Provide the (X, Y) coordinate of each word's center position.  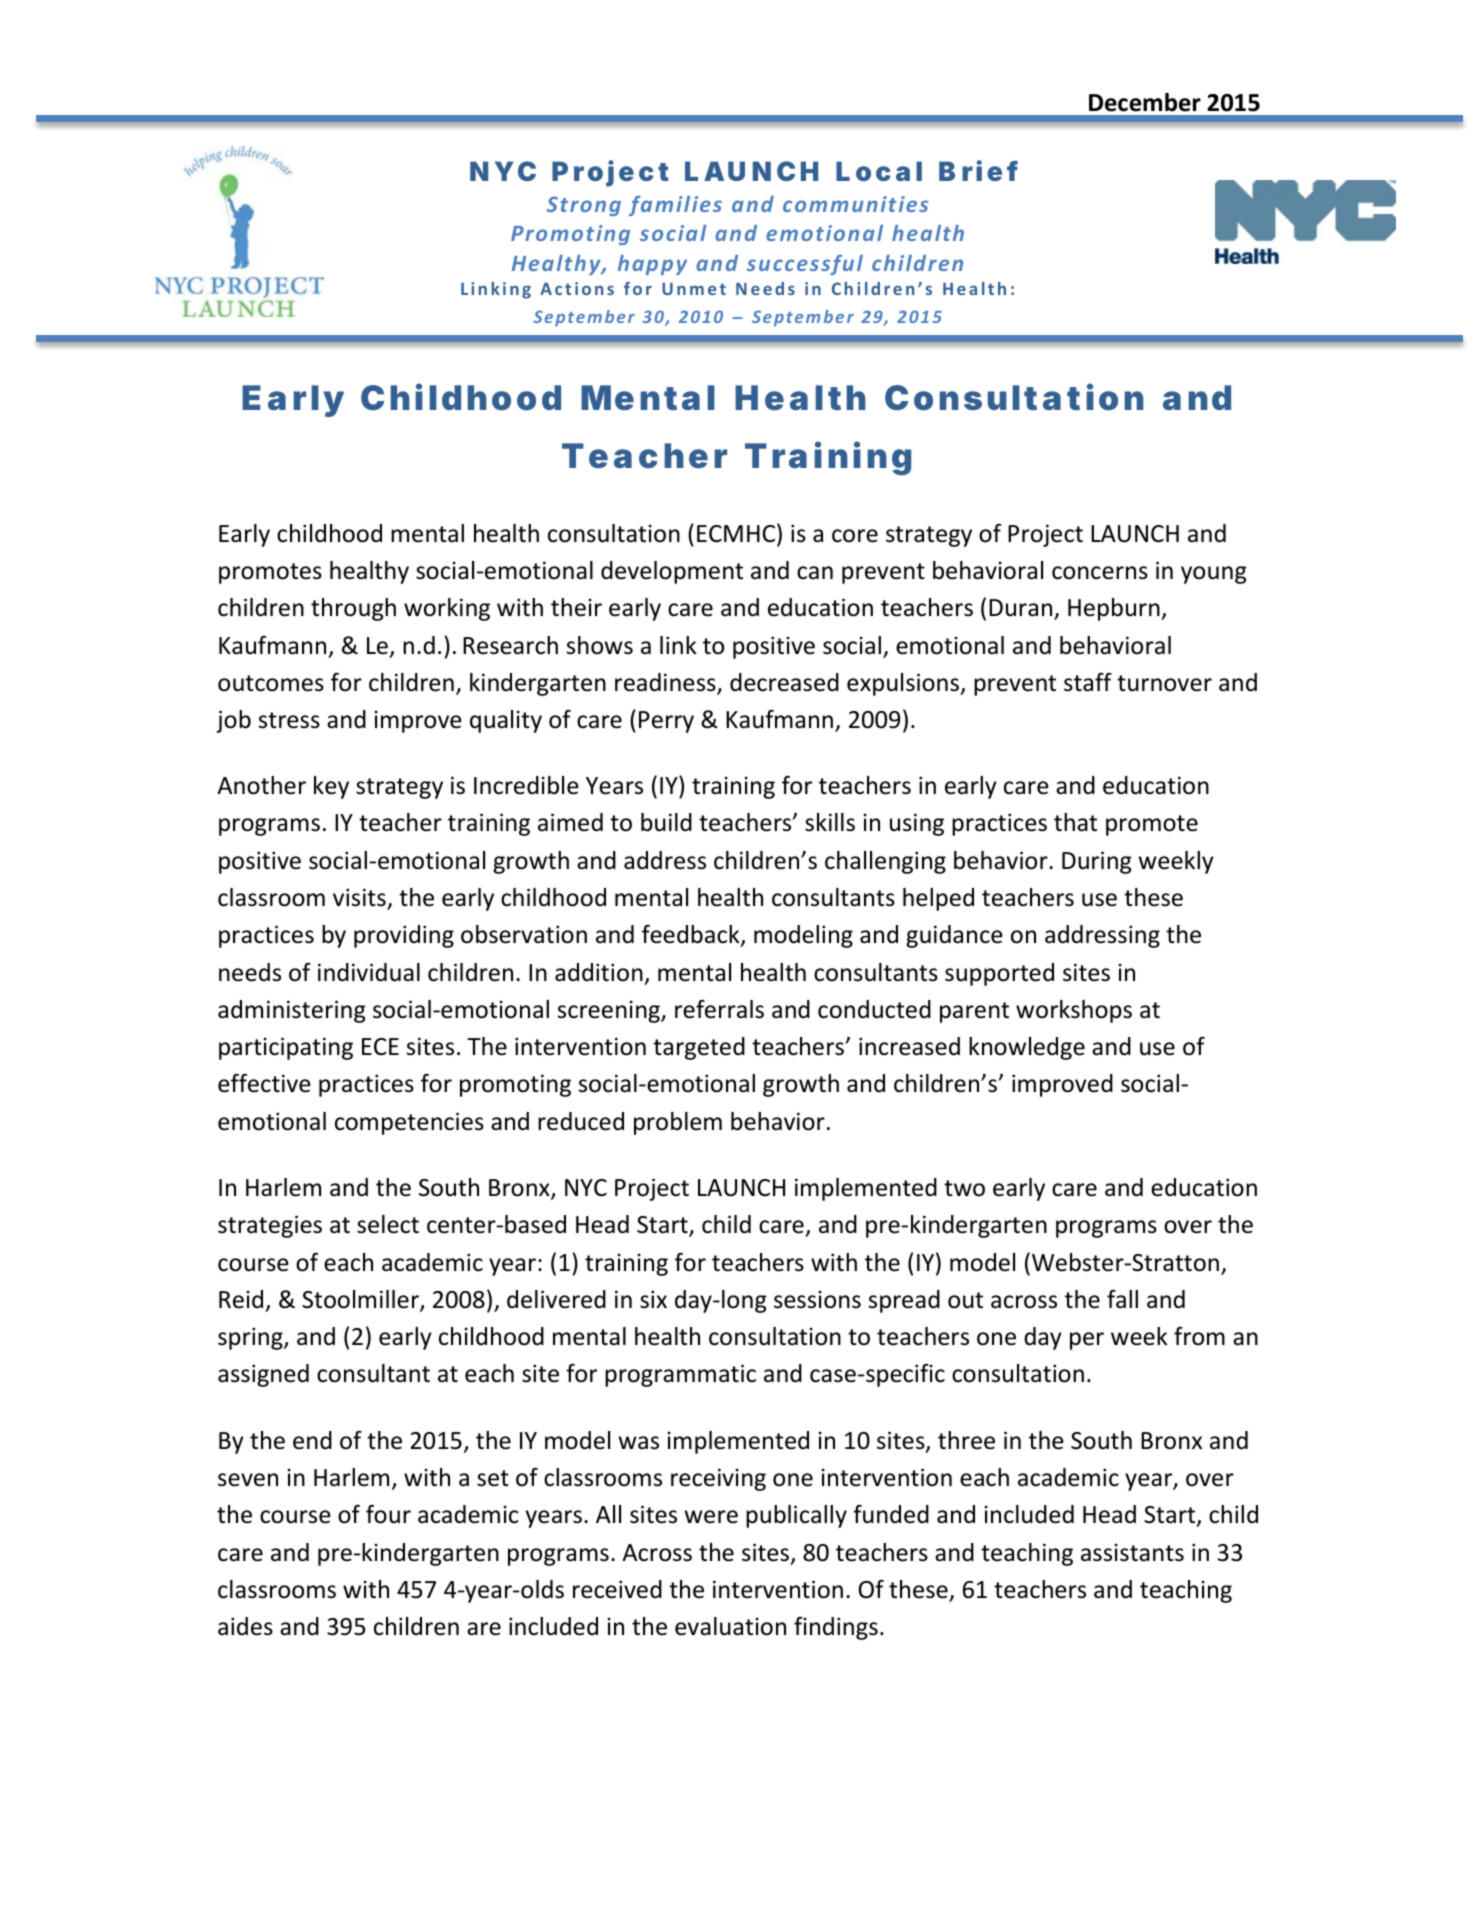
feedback (692, 935)
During (1097, 862)
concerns (1100, 573)
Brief (978, 170)
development (672, 572)
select (388, 1224)
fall (1122, 1299)
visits (360, 898)
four (388, 1514)
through (353, 609)
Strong (583, 206)
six (653, 1299)
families (675, 205)
